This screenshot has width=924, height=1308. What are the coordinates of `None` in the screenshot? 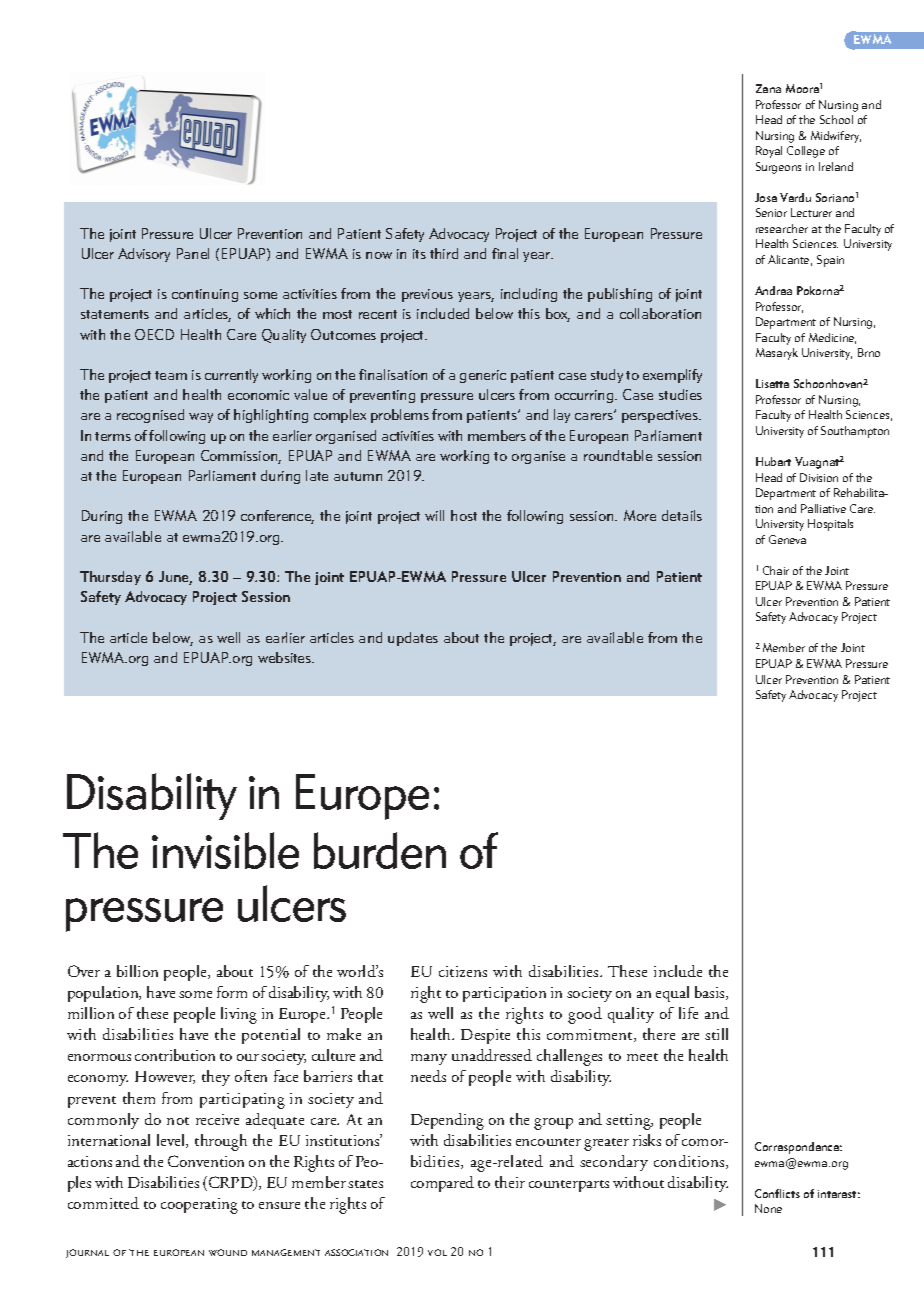 It's located at (768, 1208).
